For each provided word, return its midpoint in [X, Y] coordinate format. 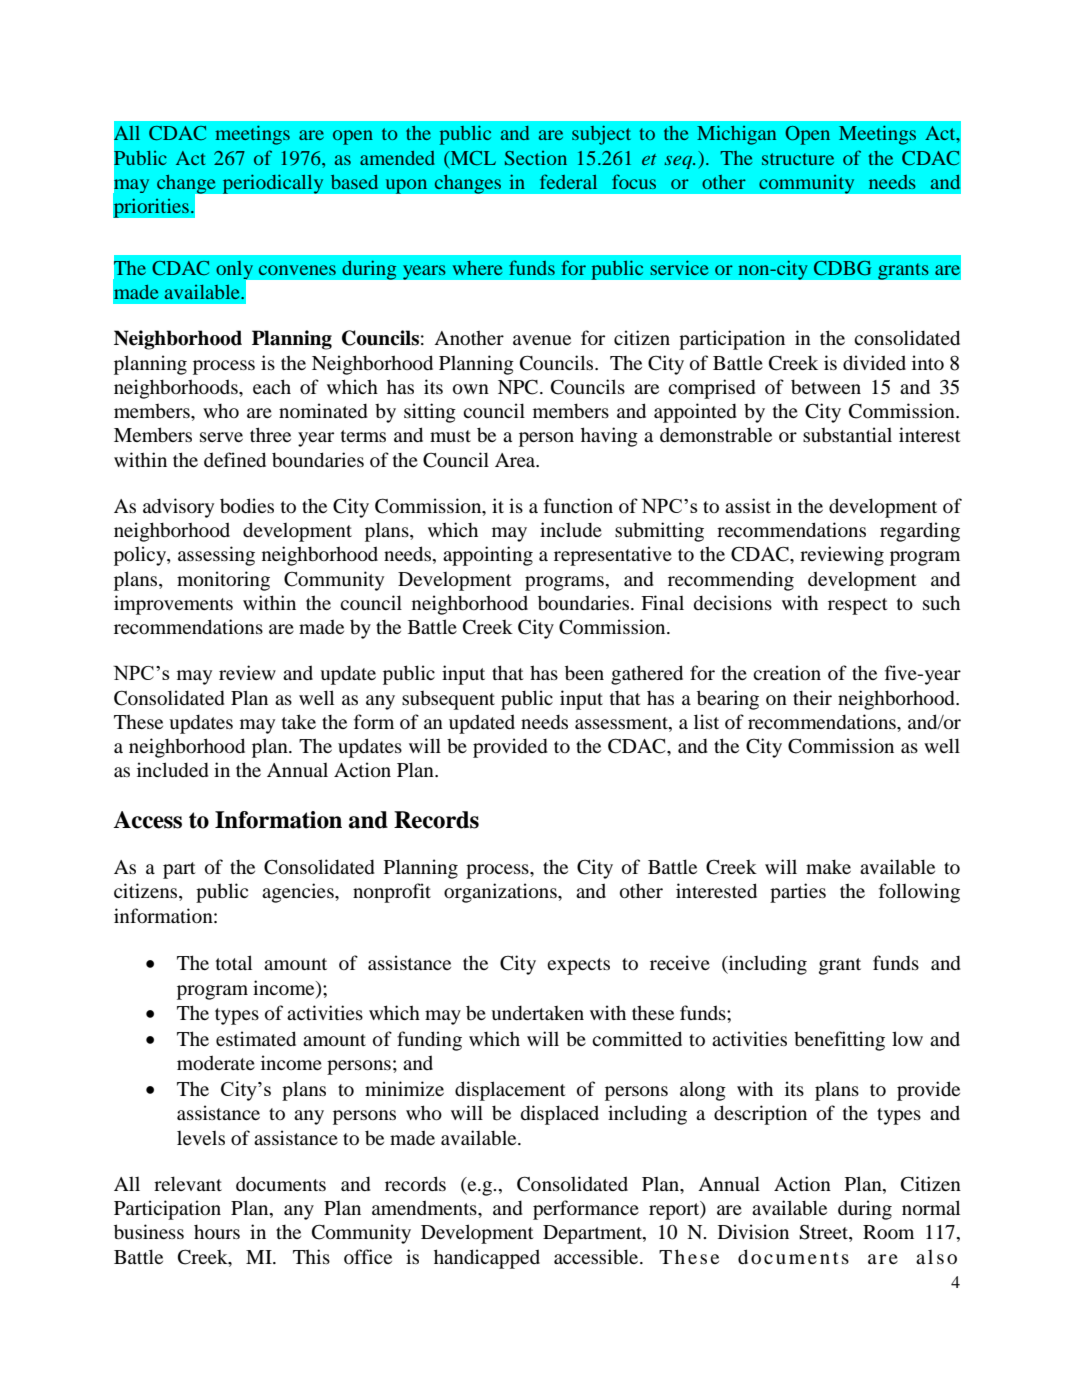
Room [888, 1232]
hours [217, 1232]
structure [798, 159]
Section [536, 158]
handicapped [487, 1259]
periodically [273, 184]
